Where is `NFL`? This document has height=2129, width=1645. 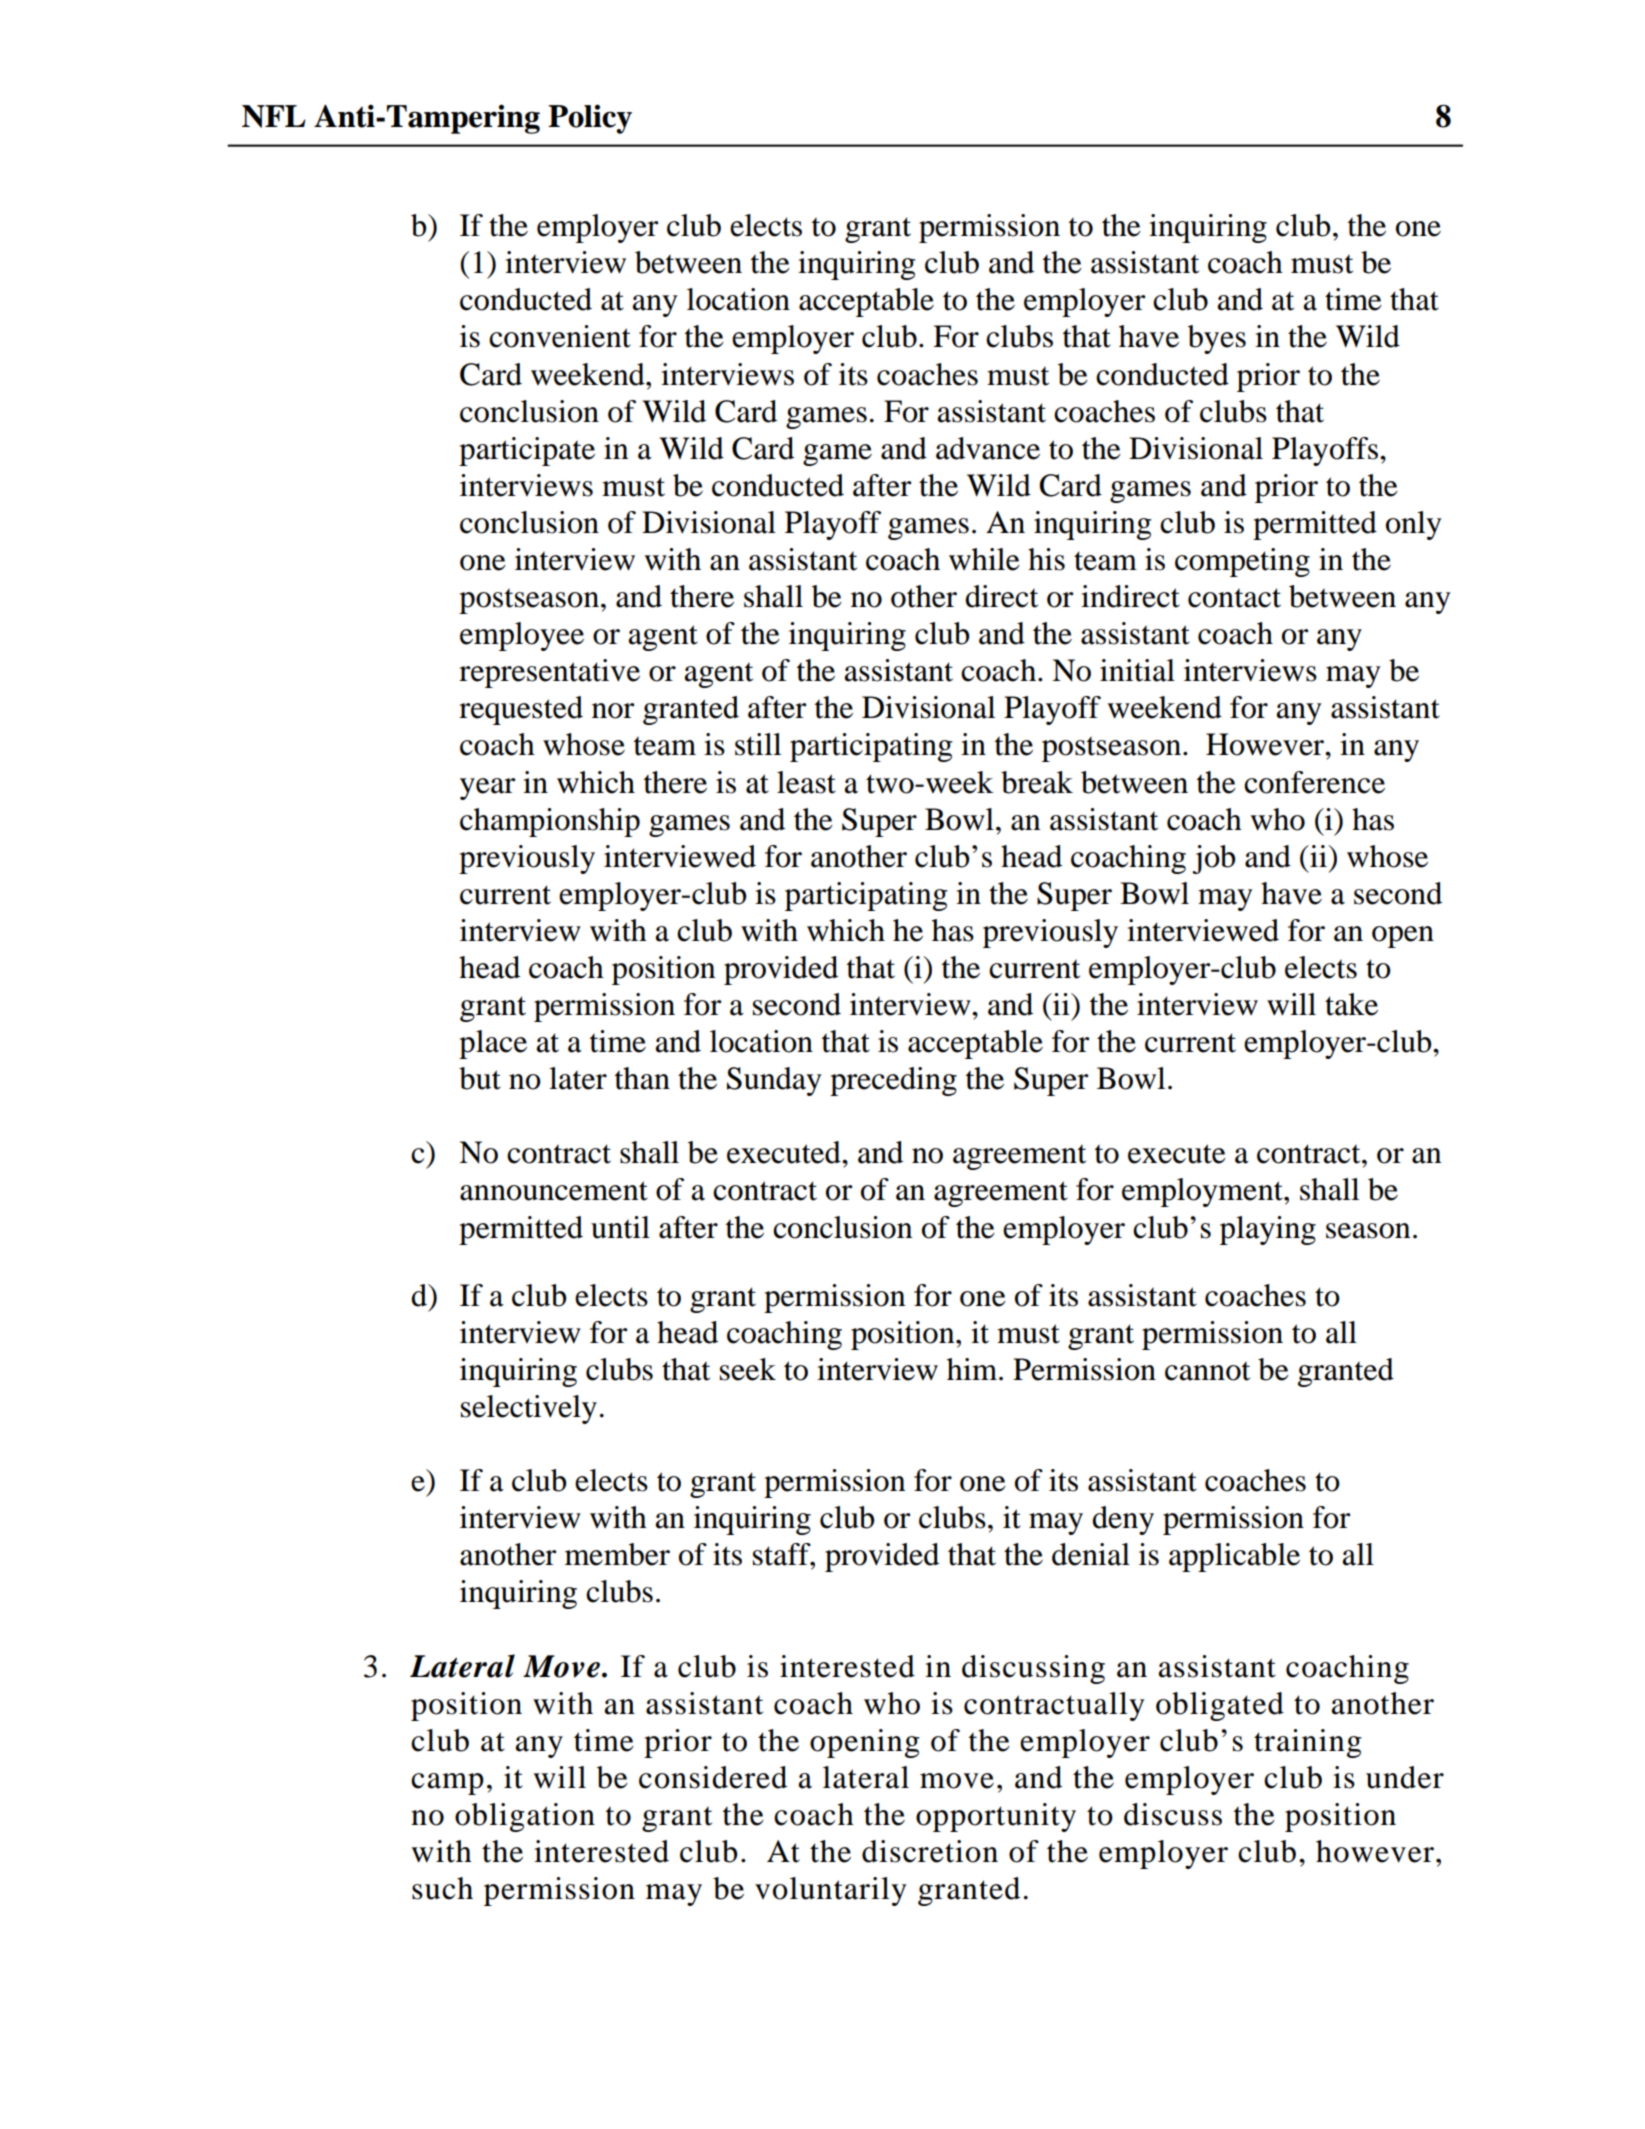 NFL is located at coordinates (274, 116).
